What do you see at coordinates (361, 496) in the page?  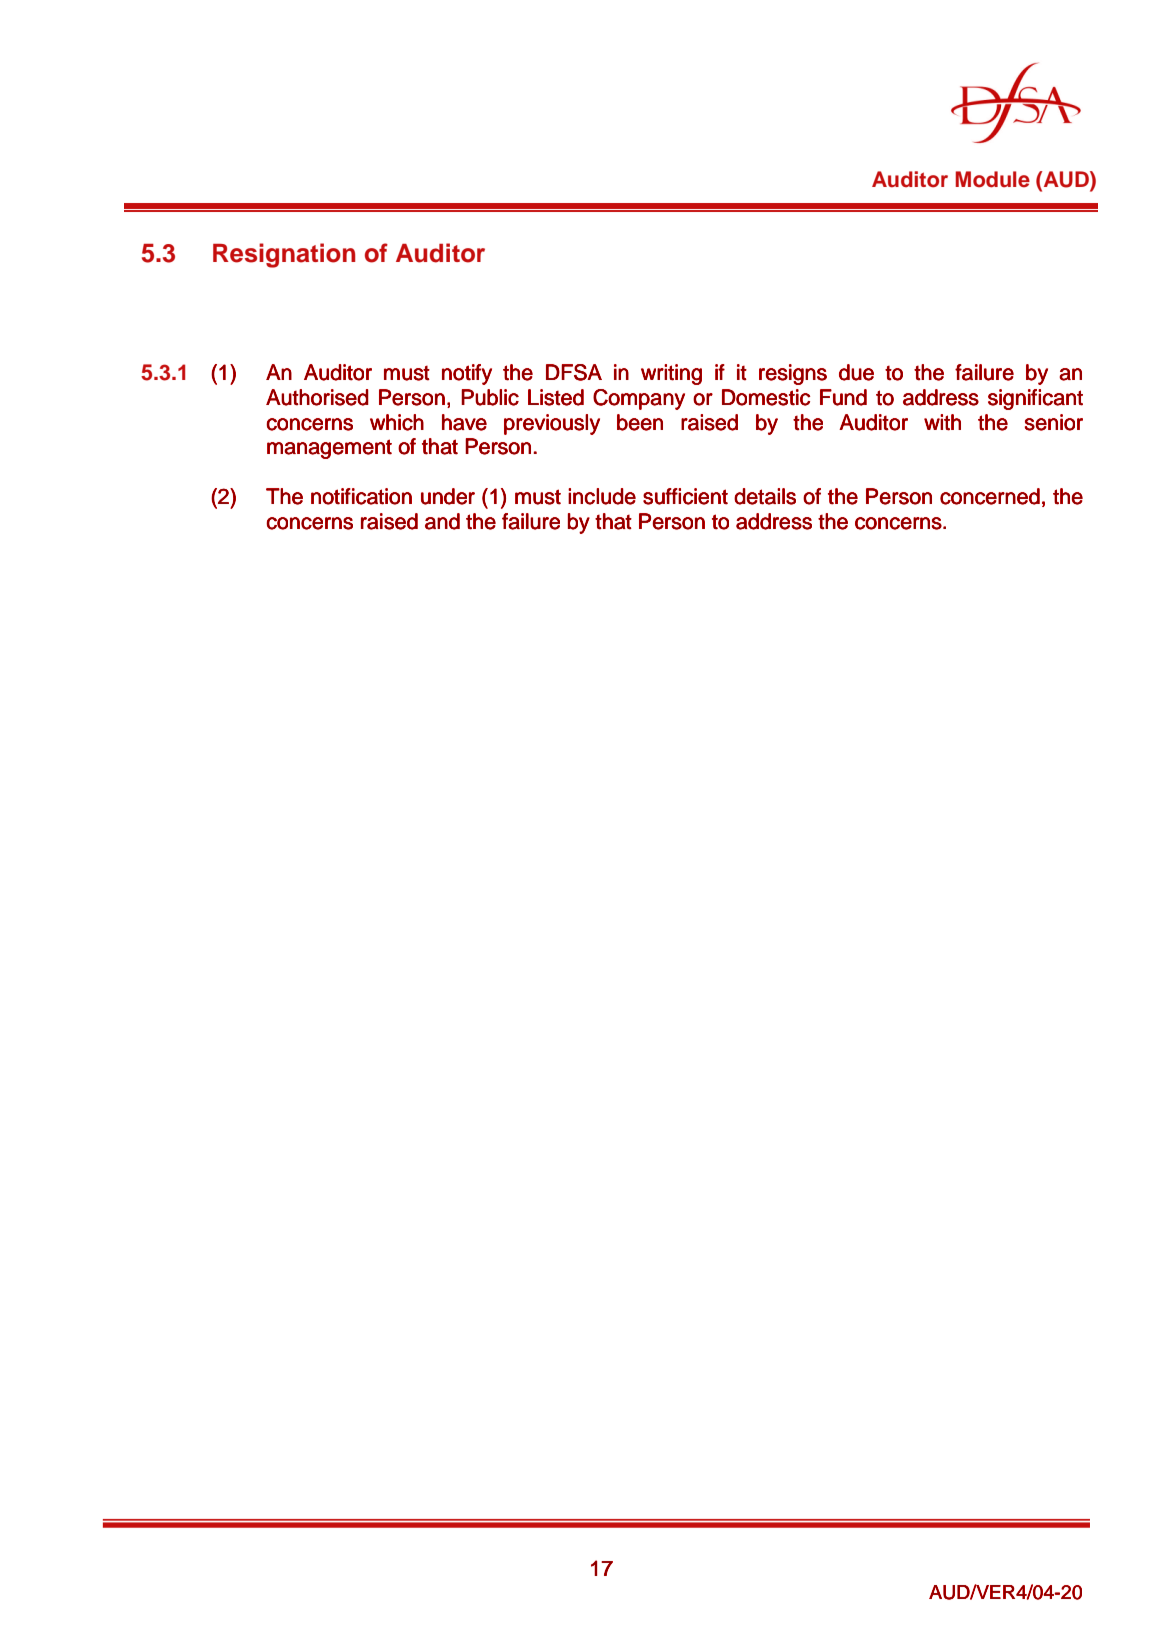 I see `notification` at bounding box center [361, 496].
